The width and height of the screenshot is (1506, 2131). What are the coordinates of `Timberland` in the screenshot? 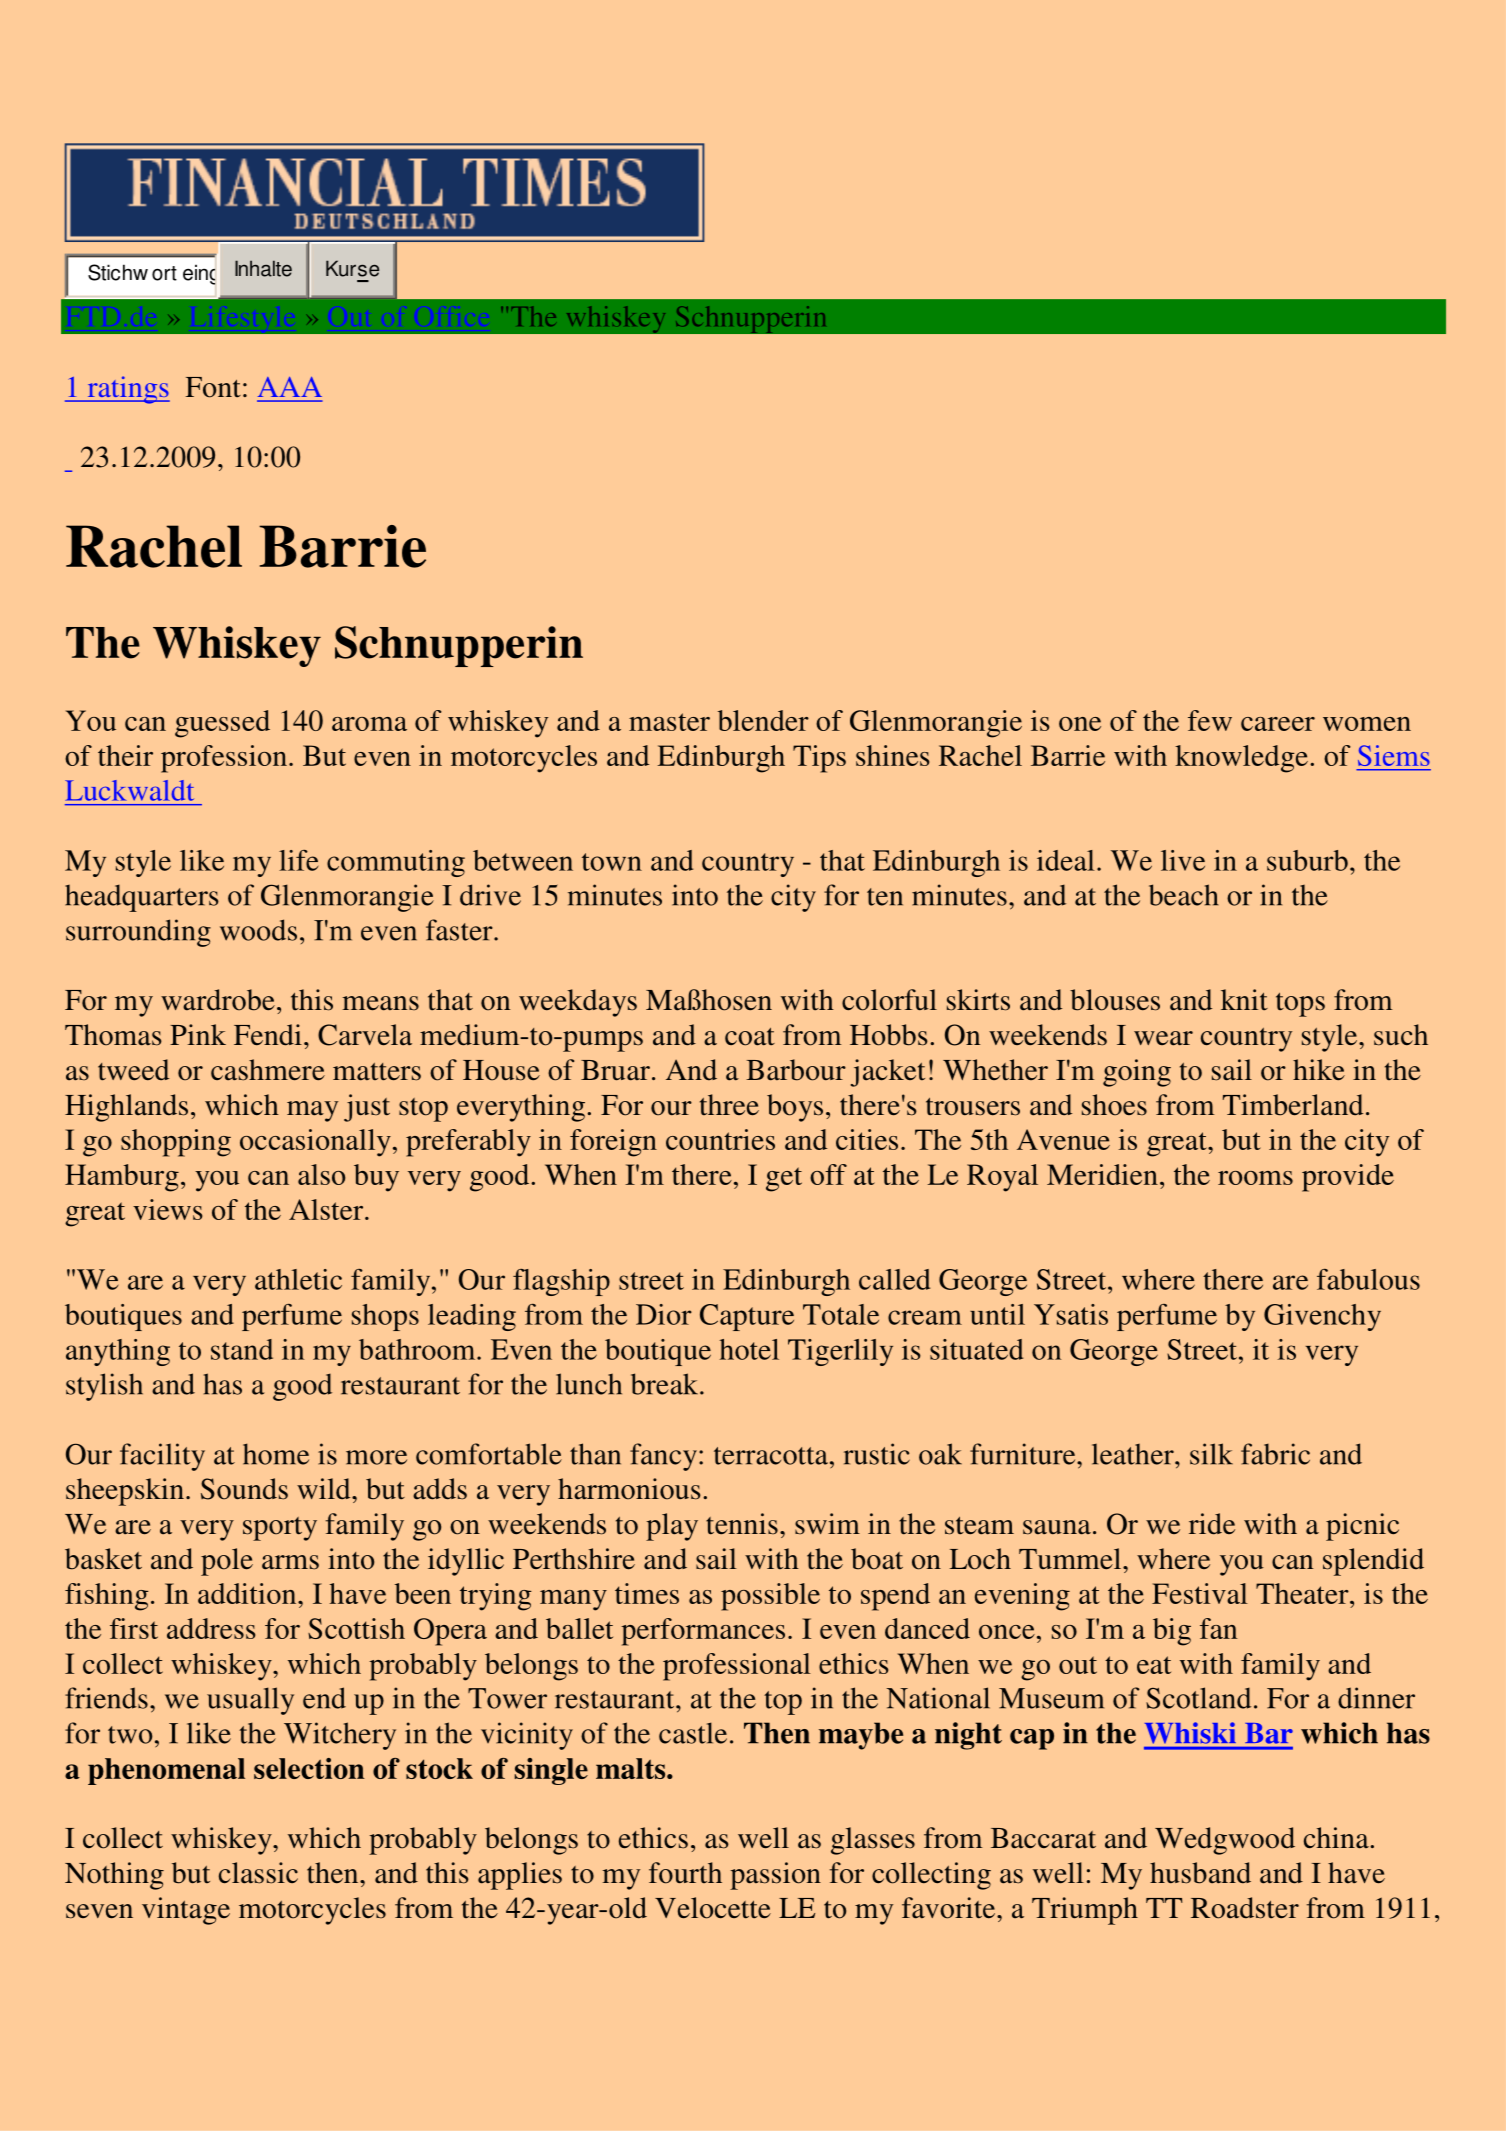 It's located at (1293, 1105).
